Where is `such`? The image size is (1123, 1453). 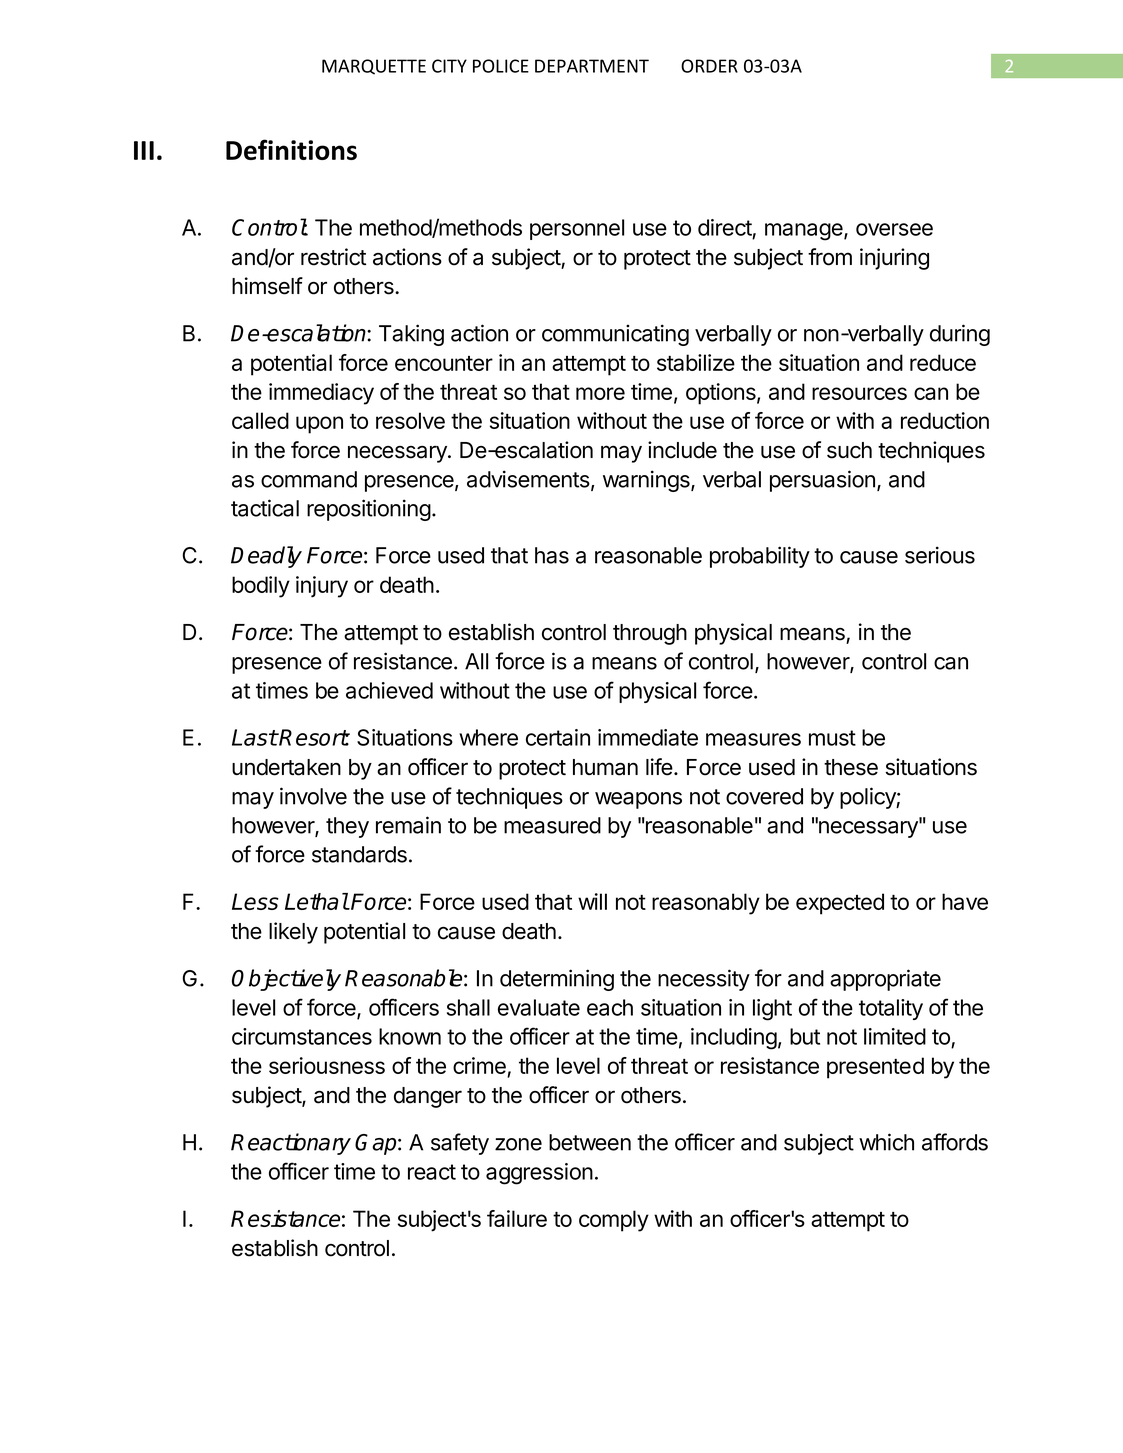 such is located at coordinates (849, 450).
